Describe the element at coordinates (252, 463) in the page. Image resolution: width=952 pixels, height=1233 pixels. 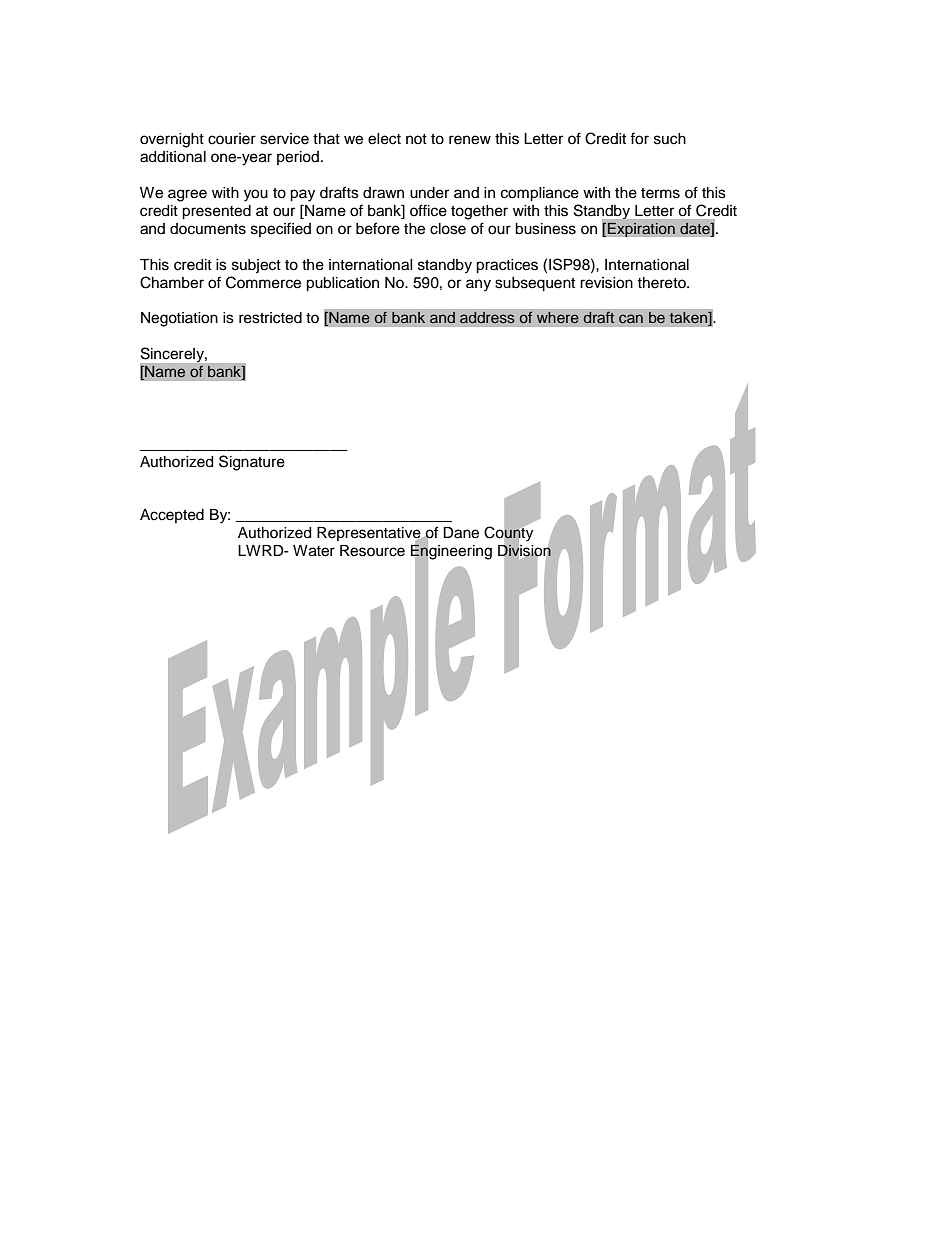
I see `Signature` at that location.
